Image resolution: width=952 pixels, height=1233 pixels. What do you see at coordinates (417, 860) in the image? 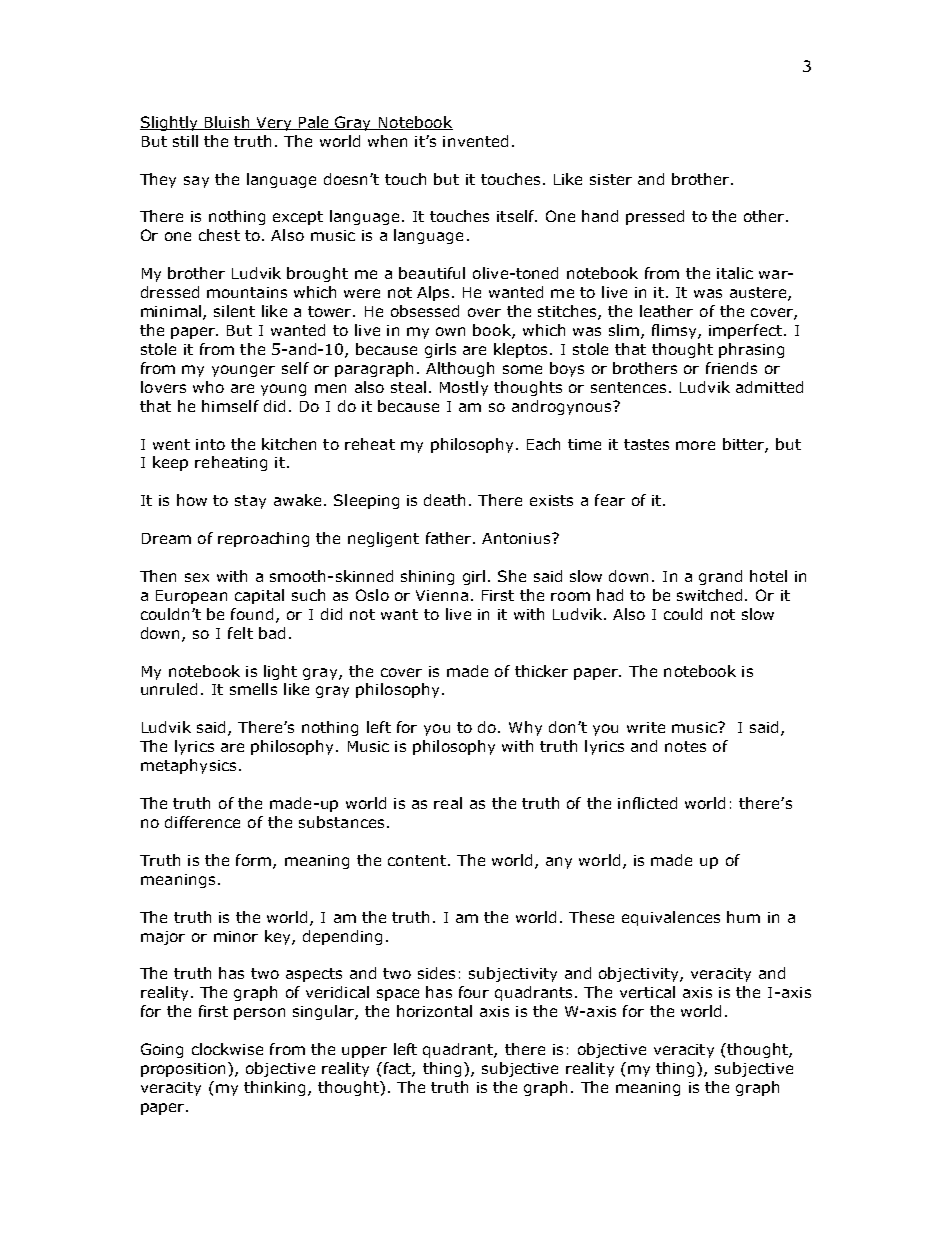
I see `content` at bounding box center [417, 860].
